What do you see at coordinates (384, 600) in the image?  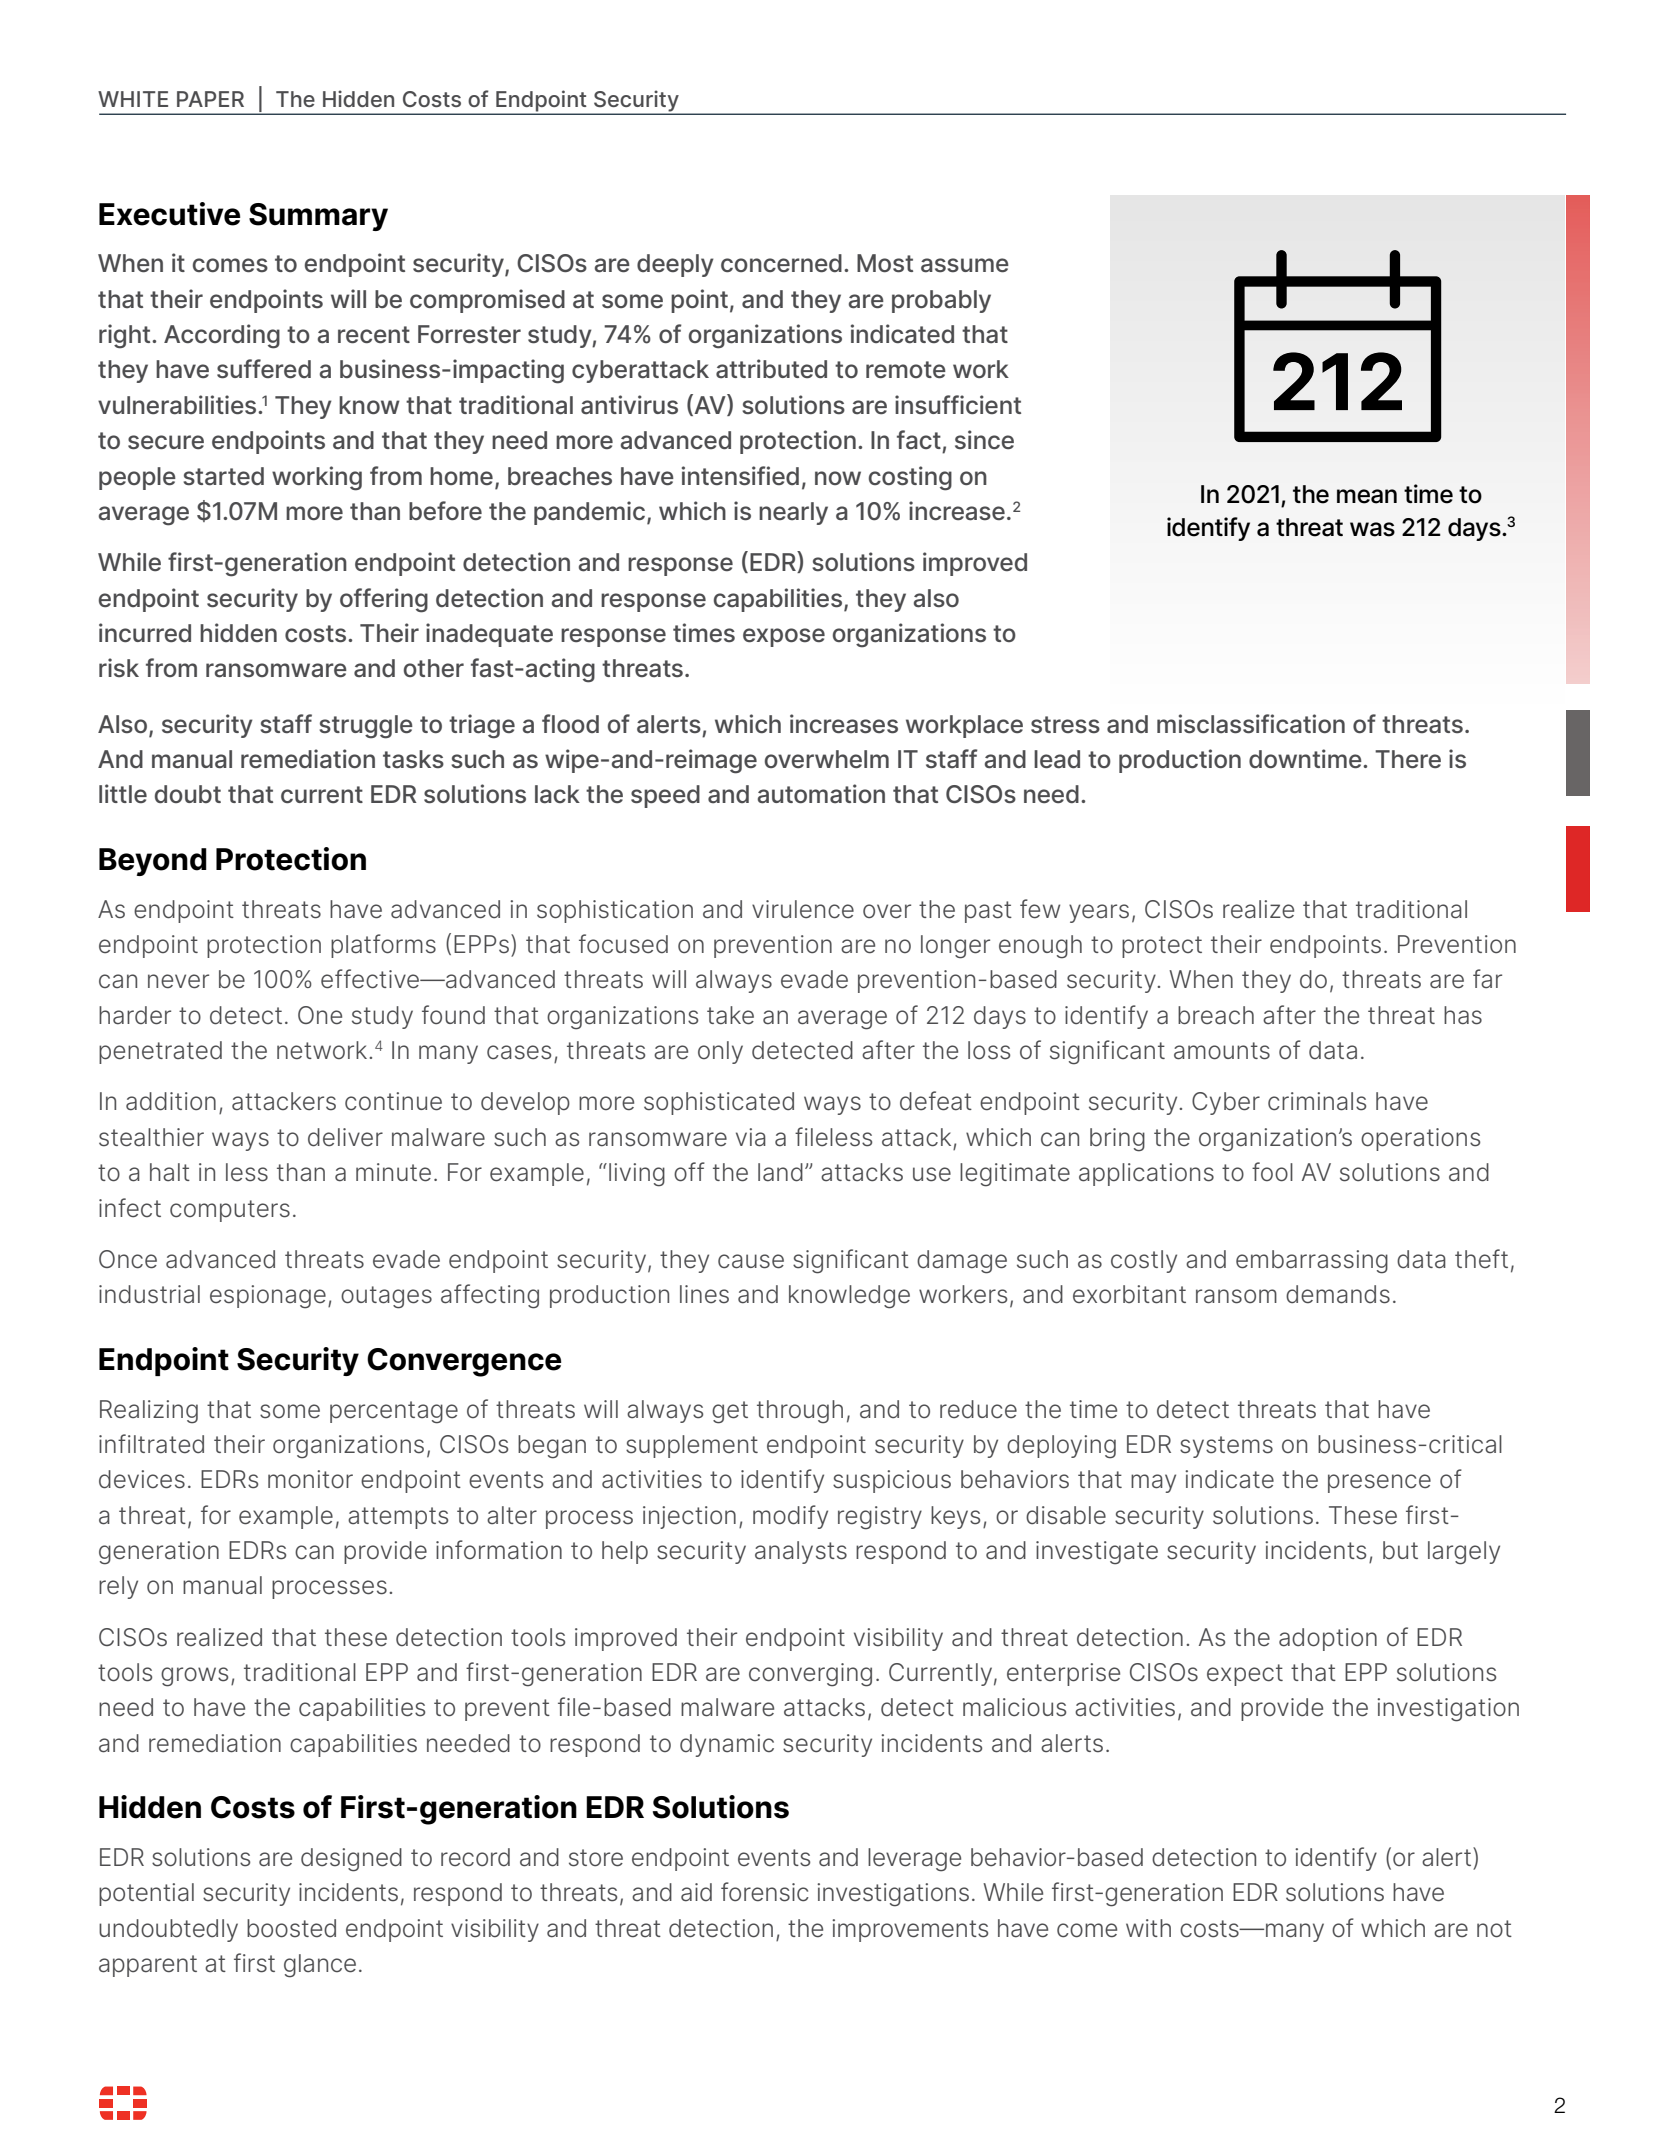 I see `offering` at bounding box center [384, 600].
